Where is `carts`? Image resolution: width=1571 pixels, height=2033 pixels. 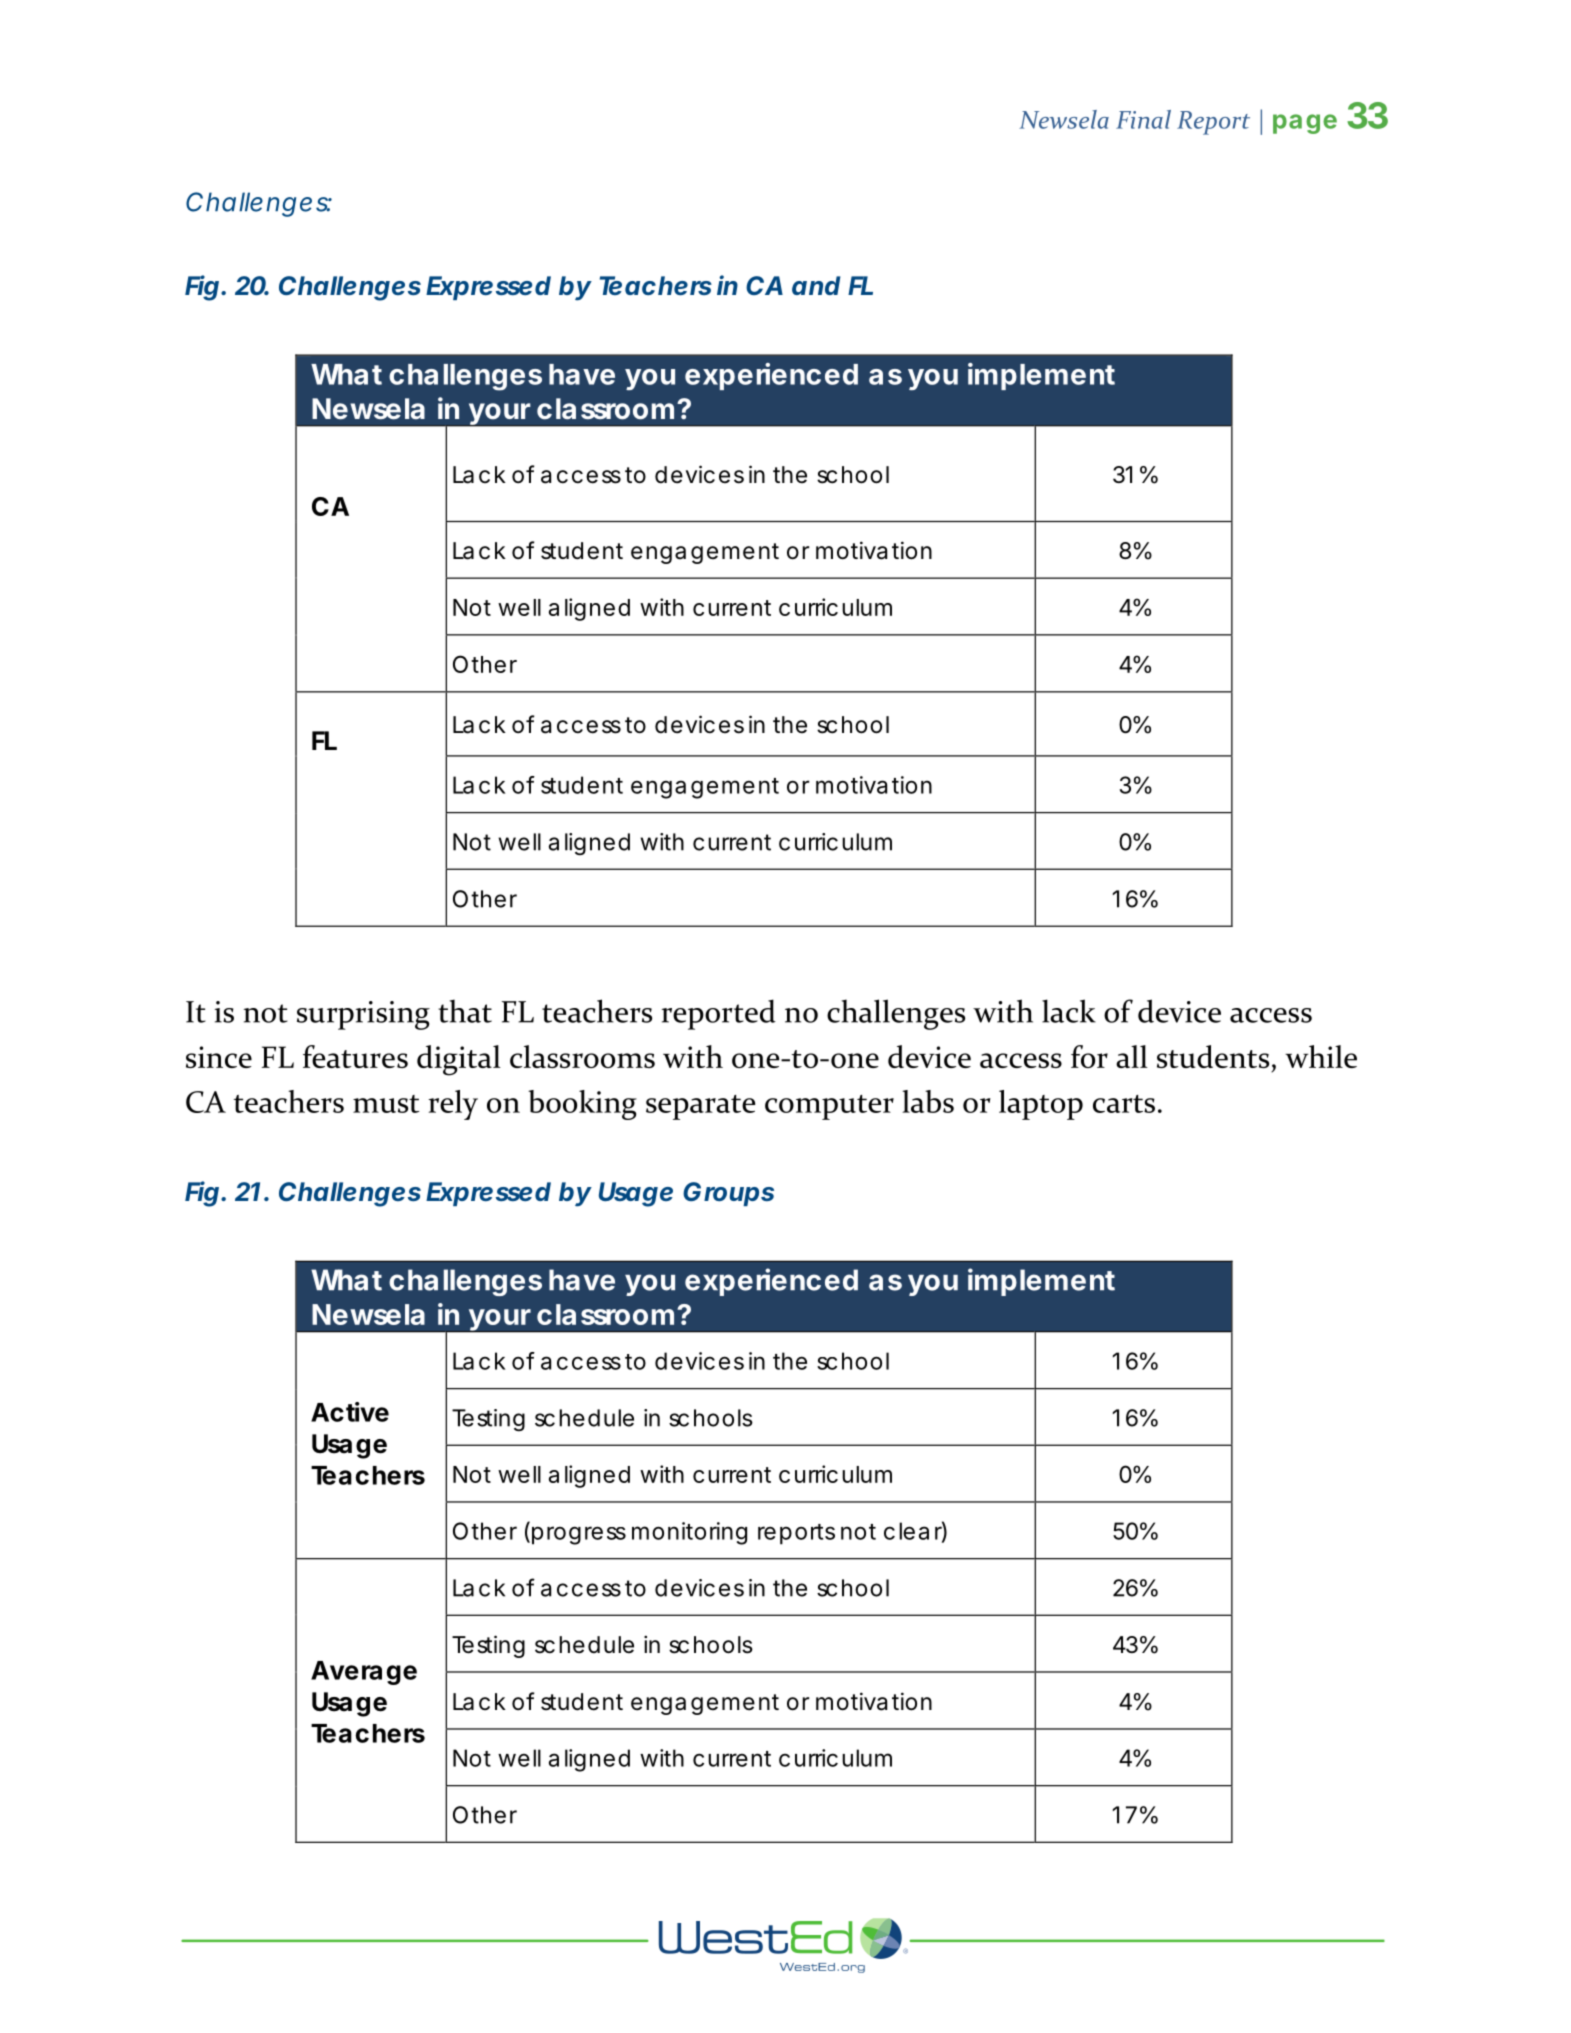
carts is located at coordinates (1124, 1104).
